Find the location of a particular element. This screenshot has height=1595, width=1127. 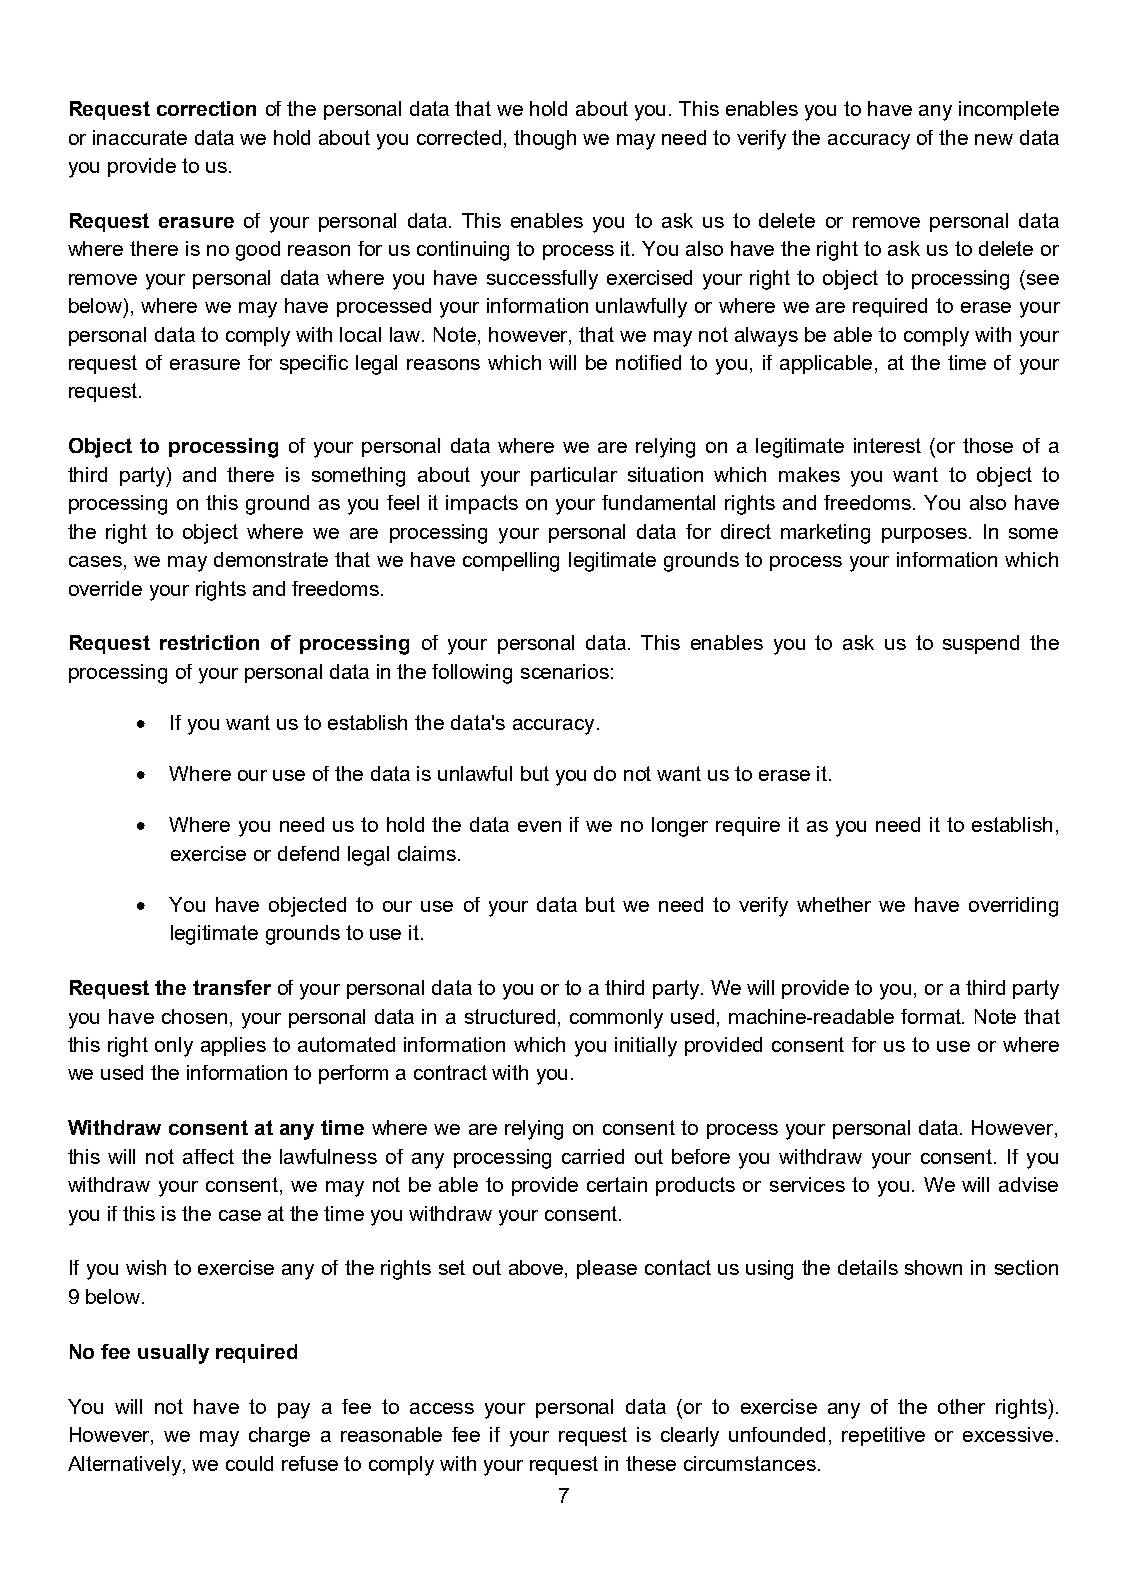

structured is located at coordinates (510, 1016).
